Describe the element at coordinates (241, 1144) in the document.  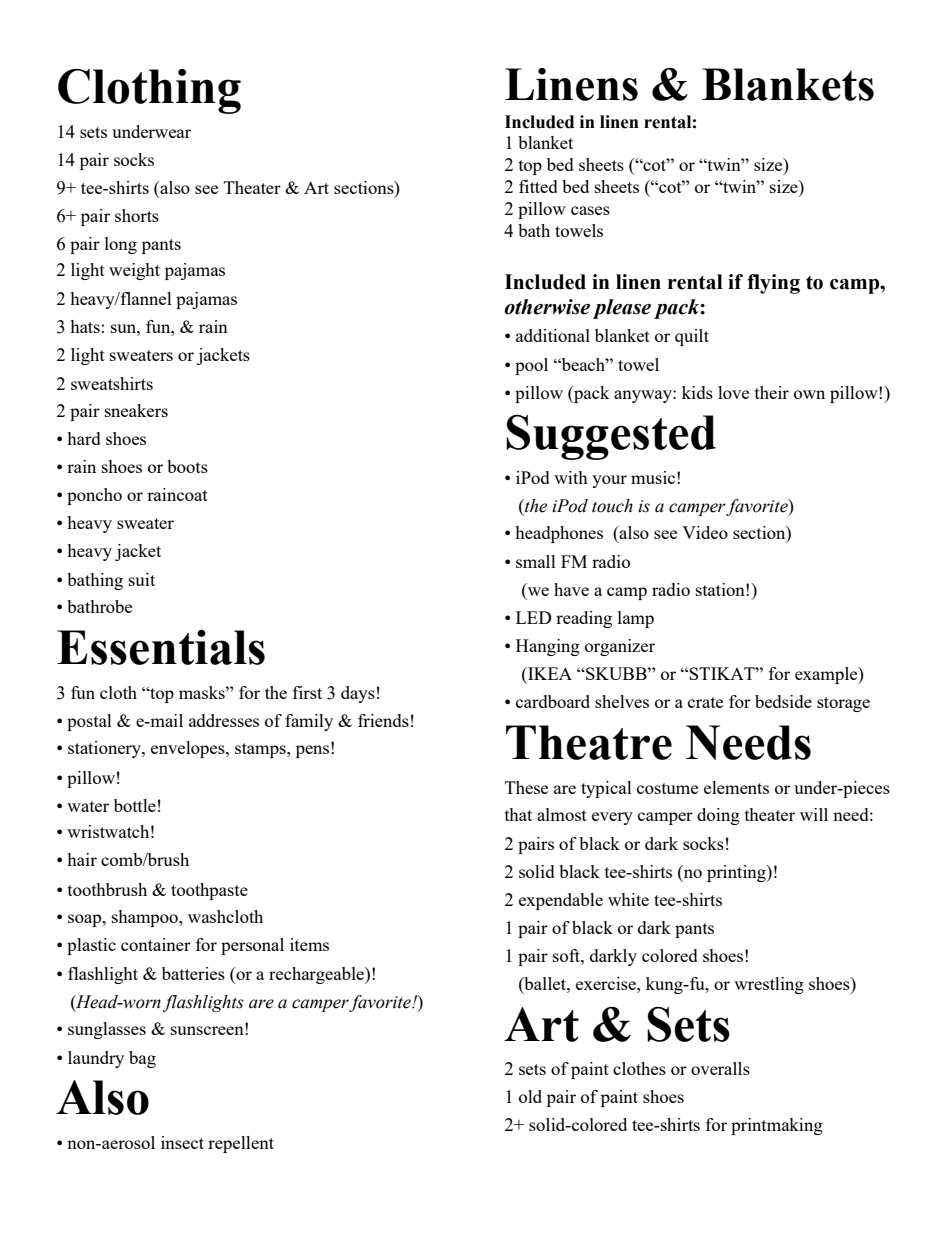
I see `repellent` at that location.
